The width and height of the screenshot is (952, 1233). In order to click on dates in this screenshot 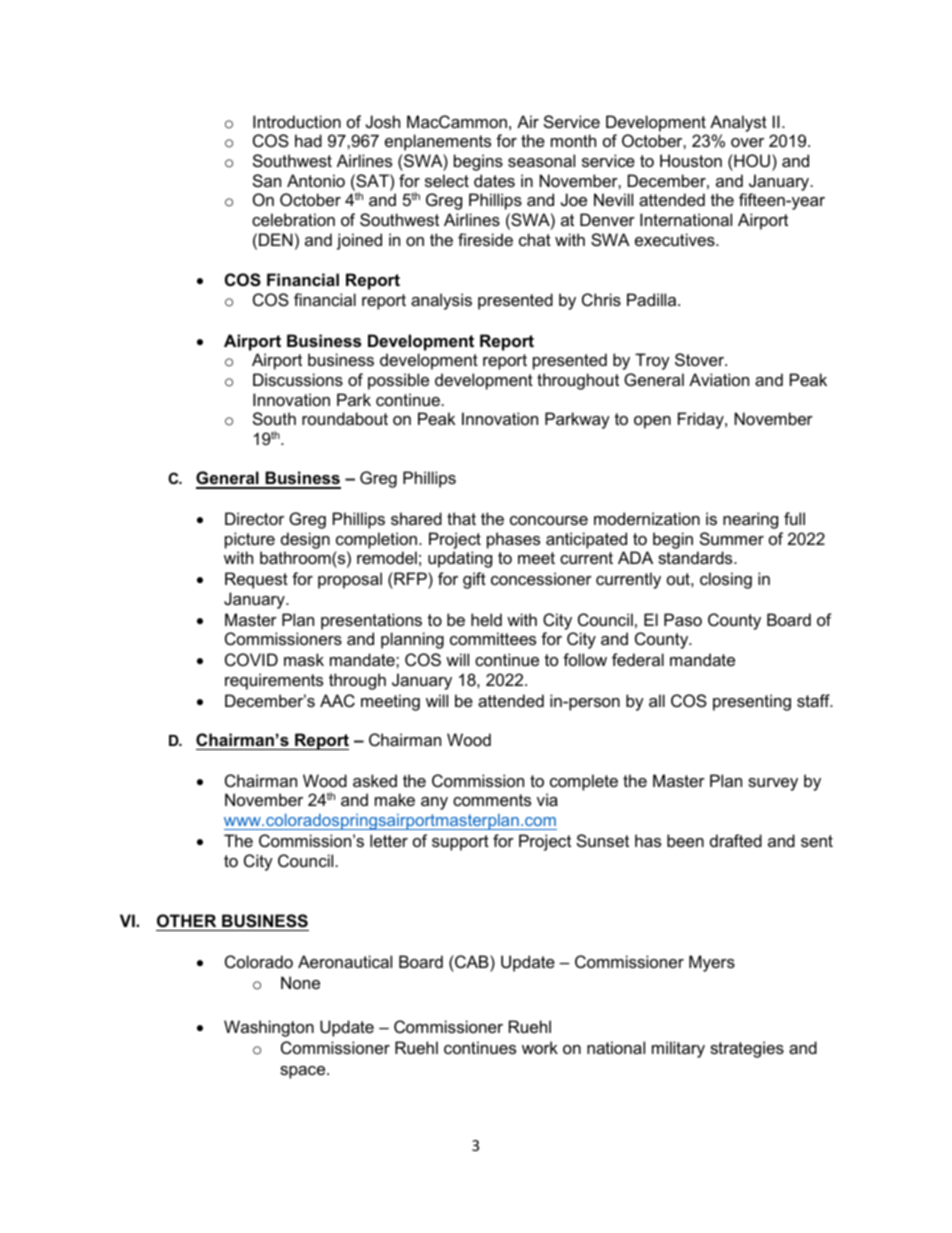, I will do `click(494, 180)`.
